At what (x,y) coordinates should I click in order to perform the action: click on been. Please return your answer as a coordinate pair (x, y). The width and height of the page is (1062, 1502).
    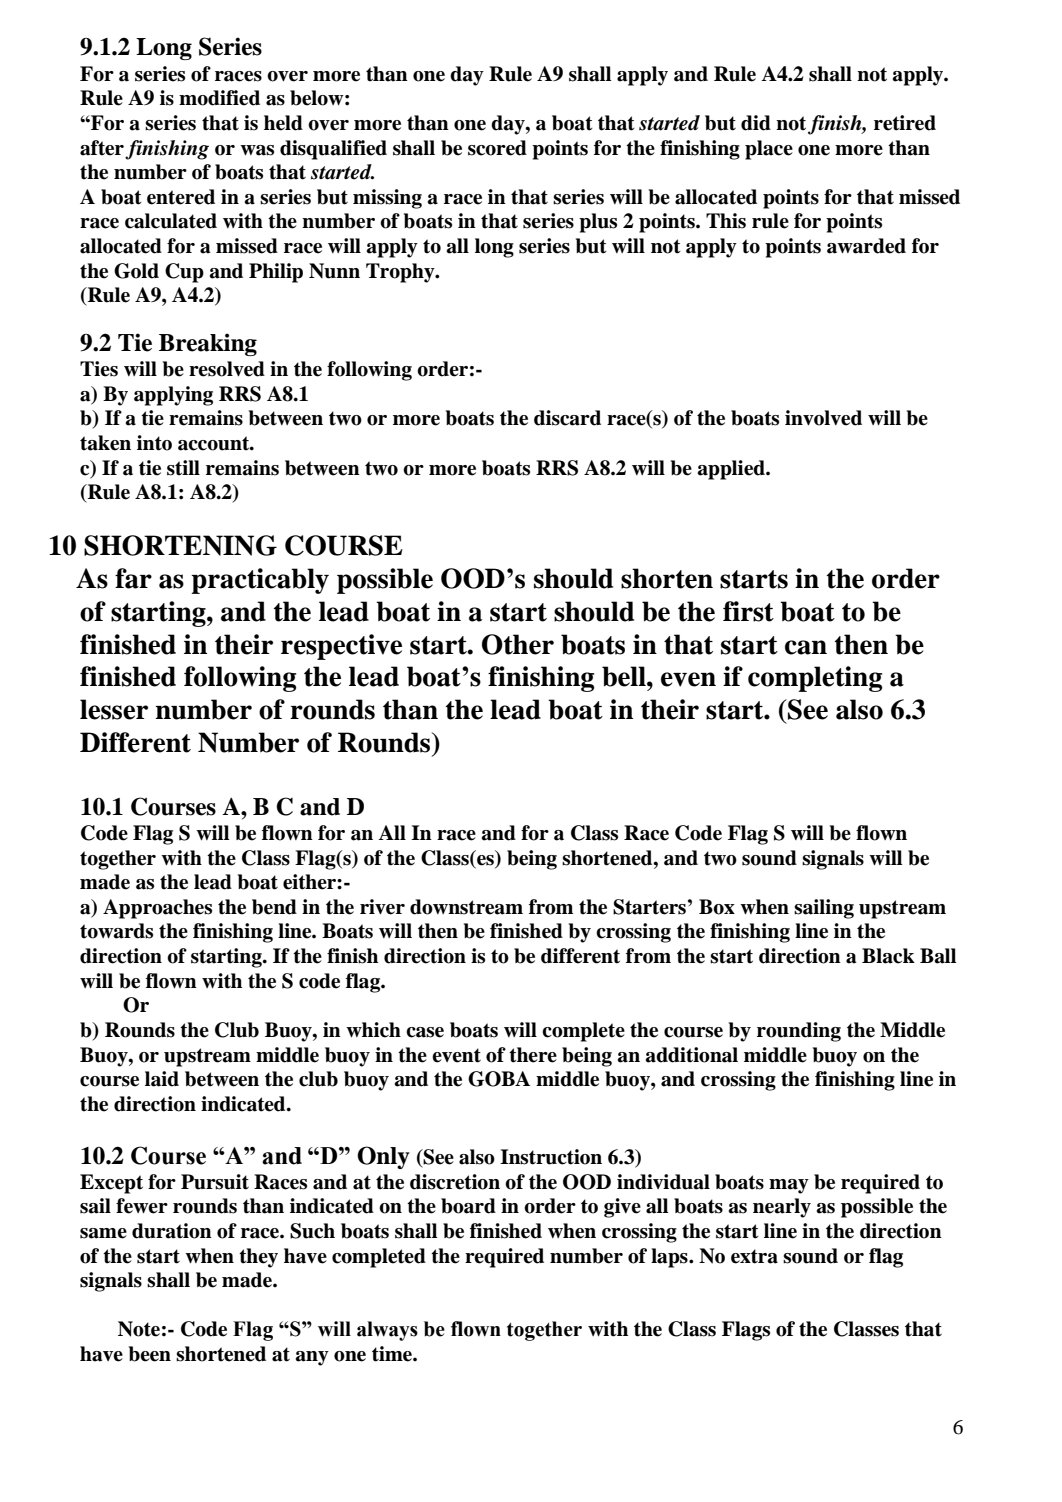
    Looking at the image, I should click on (150, 1354).
